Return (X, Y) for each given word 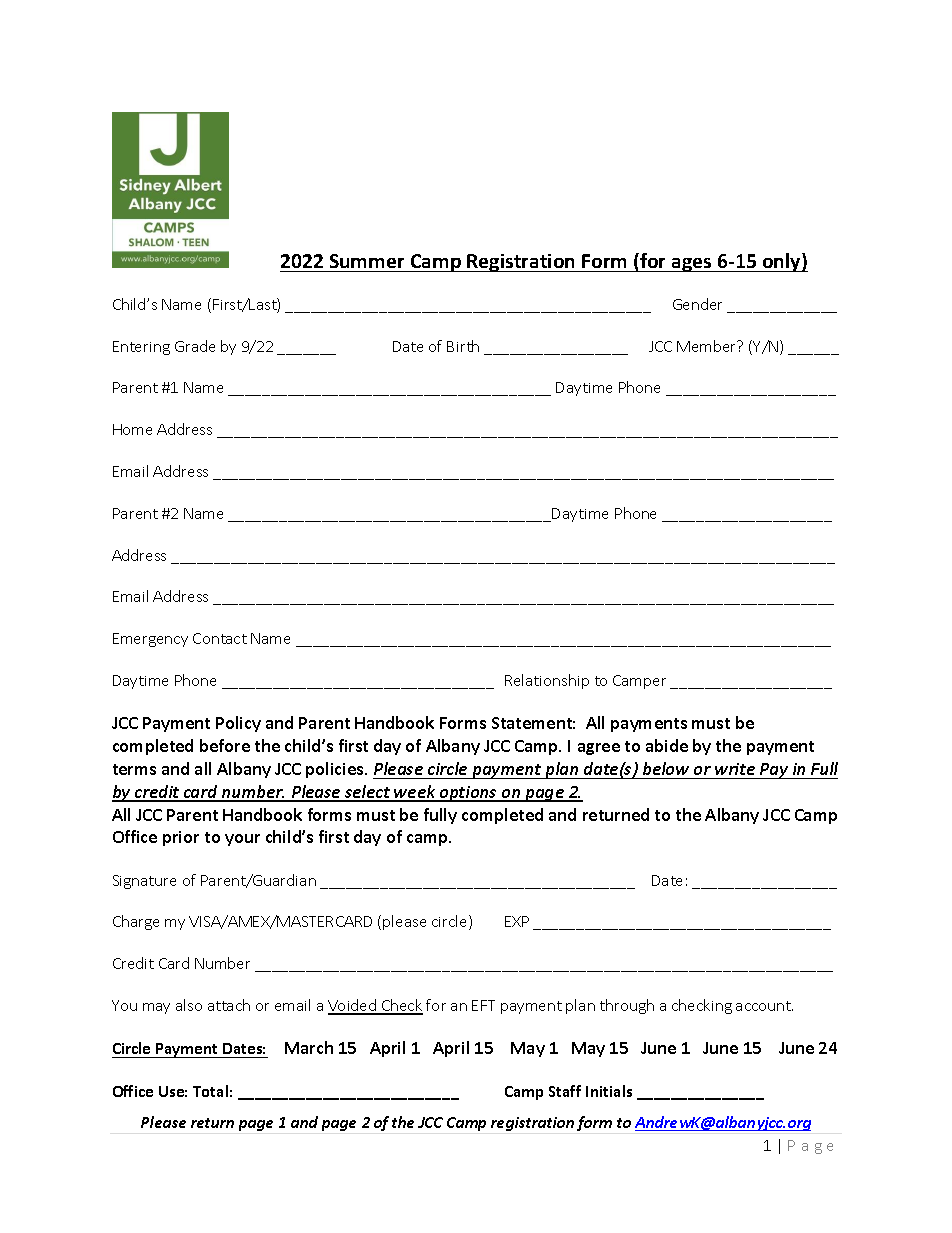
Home (132, 429)
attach (229, 1005)
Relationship (547, 681)
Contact (220, 638)
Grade (195, 346)
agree (599, 749)
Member (708, 346)
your (242, 840)
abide (667, 745)
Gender (697, 304)
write (735, 769)
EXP (517, 921)
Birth (463, 346)
